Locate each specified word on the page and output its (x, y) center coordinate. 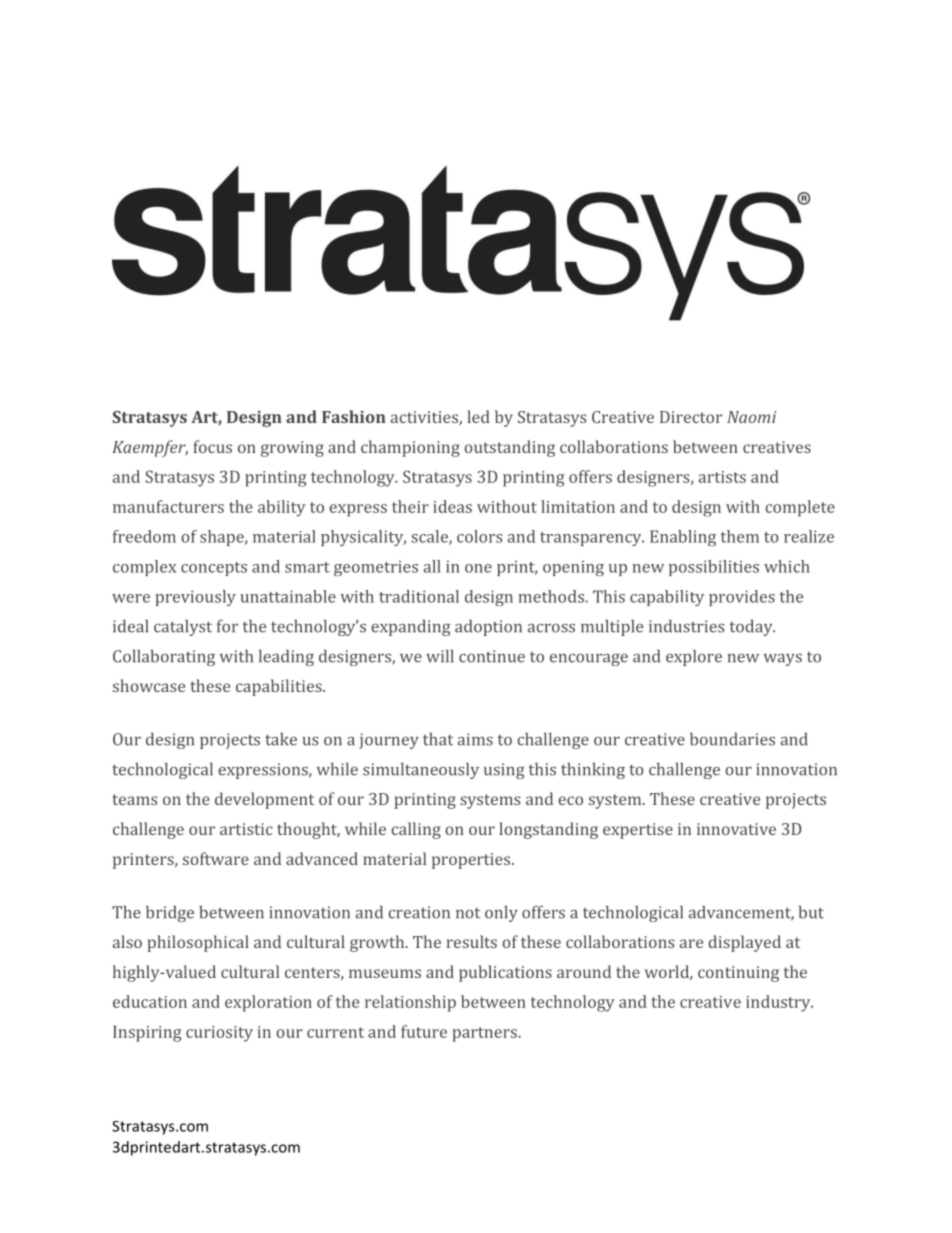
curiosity (219, 1034)
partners (485, 1034)
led (478, 416)
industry (779, 1003)
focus (212, 446)
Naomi (751, 417)
